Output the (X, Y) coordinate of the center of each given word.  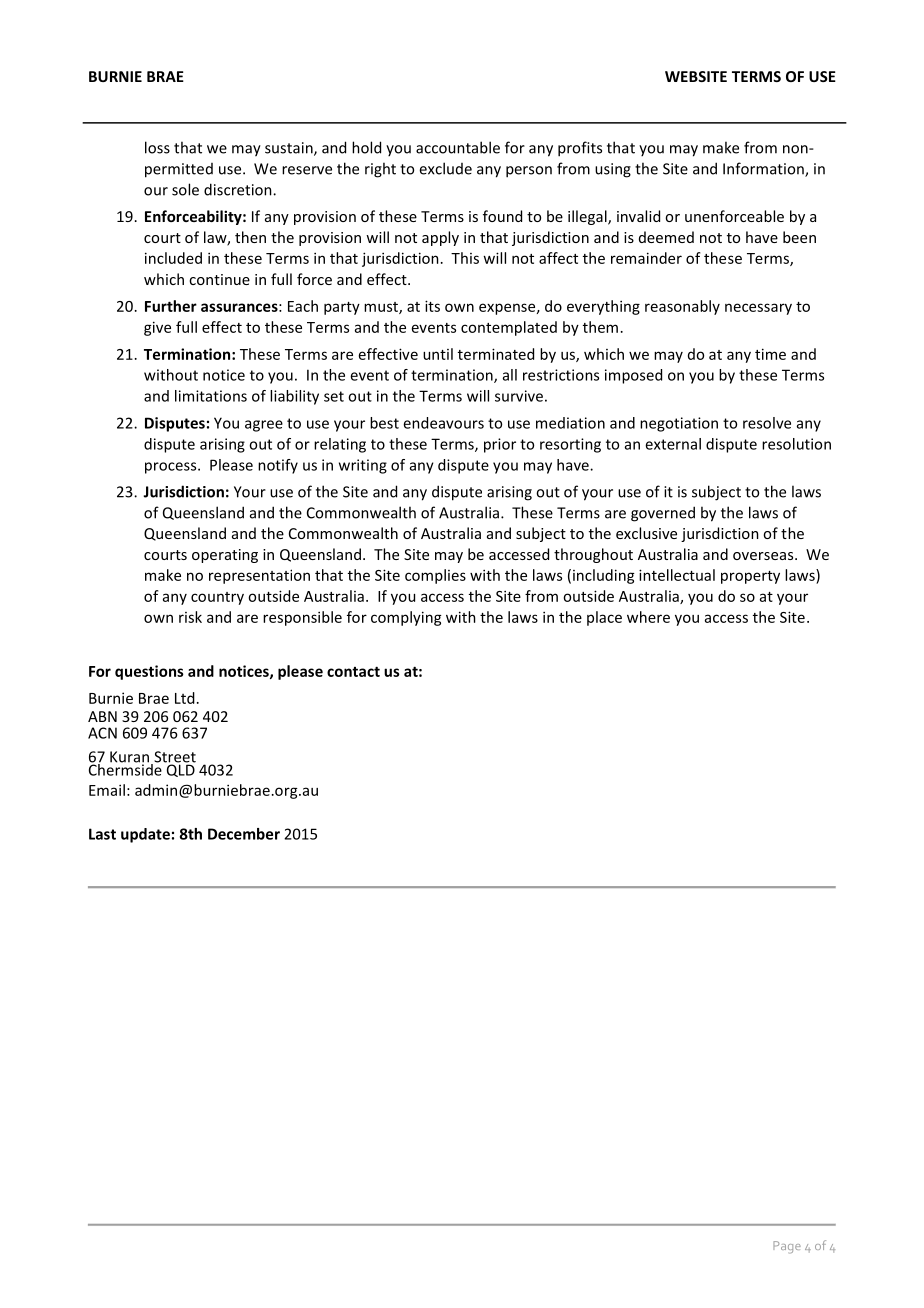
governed (663, 514)
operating (225, 556)
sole (185, 189)
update (145, 835)
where (648, 617)
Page (787, 1247)
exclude (445, 168)
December (244, 834)
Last (102, 834)
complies (435, 576)
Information (764, 169)
